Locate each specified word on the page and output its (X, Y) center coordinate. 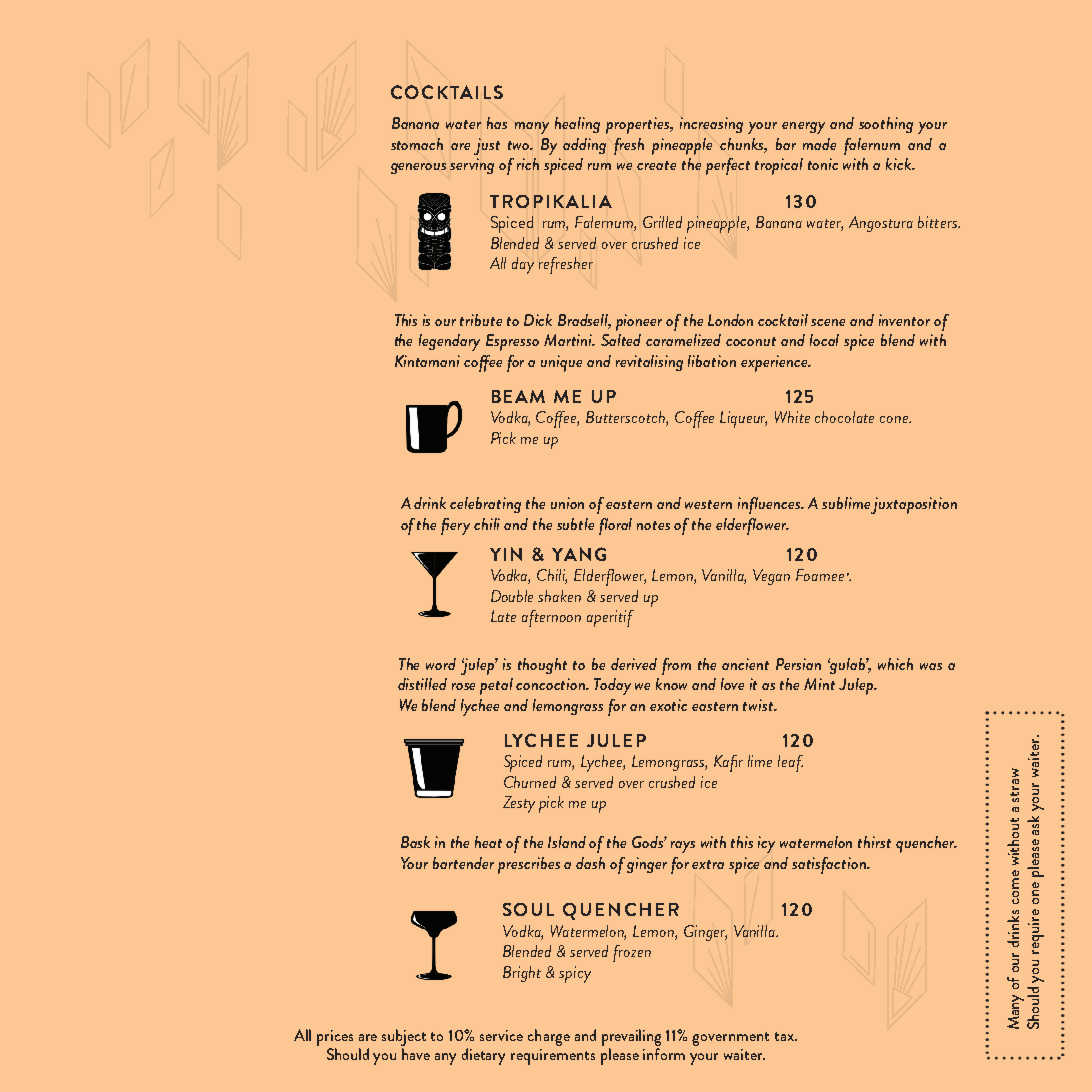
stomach (417, 144)
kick (900, 164)
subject (404, 1037)
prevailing (631, 1037)
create (656, 165)
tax (785, 1036)
